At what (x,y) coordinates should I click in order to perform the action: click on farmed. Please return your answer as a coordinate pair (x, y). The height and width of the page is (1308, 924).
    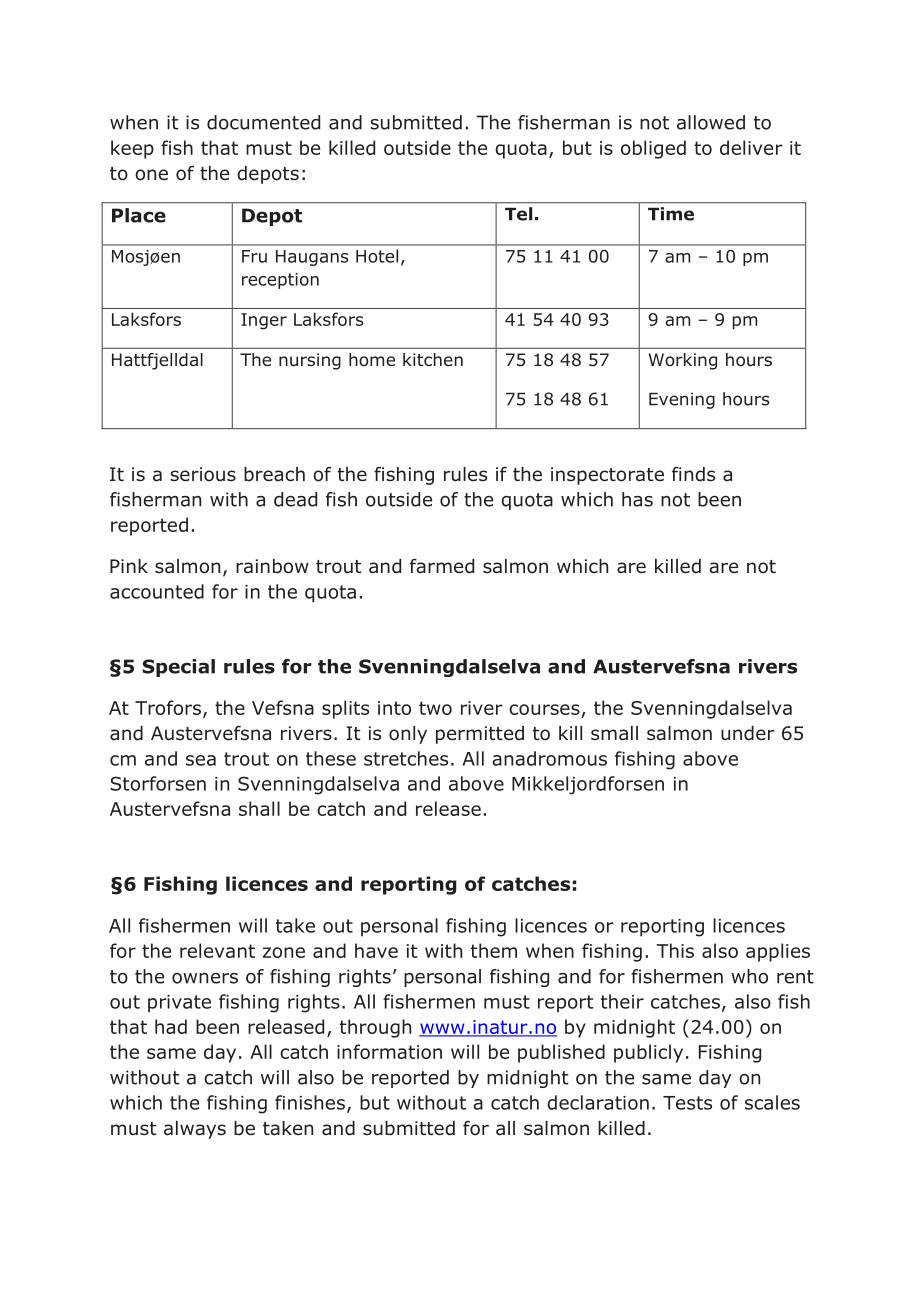
    Looking at the image, I should click on (442, 566).
